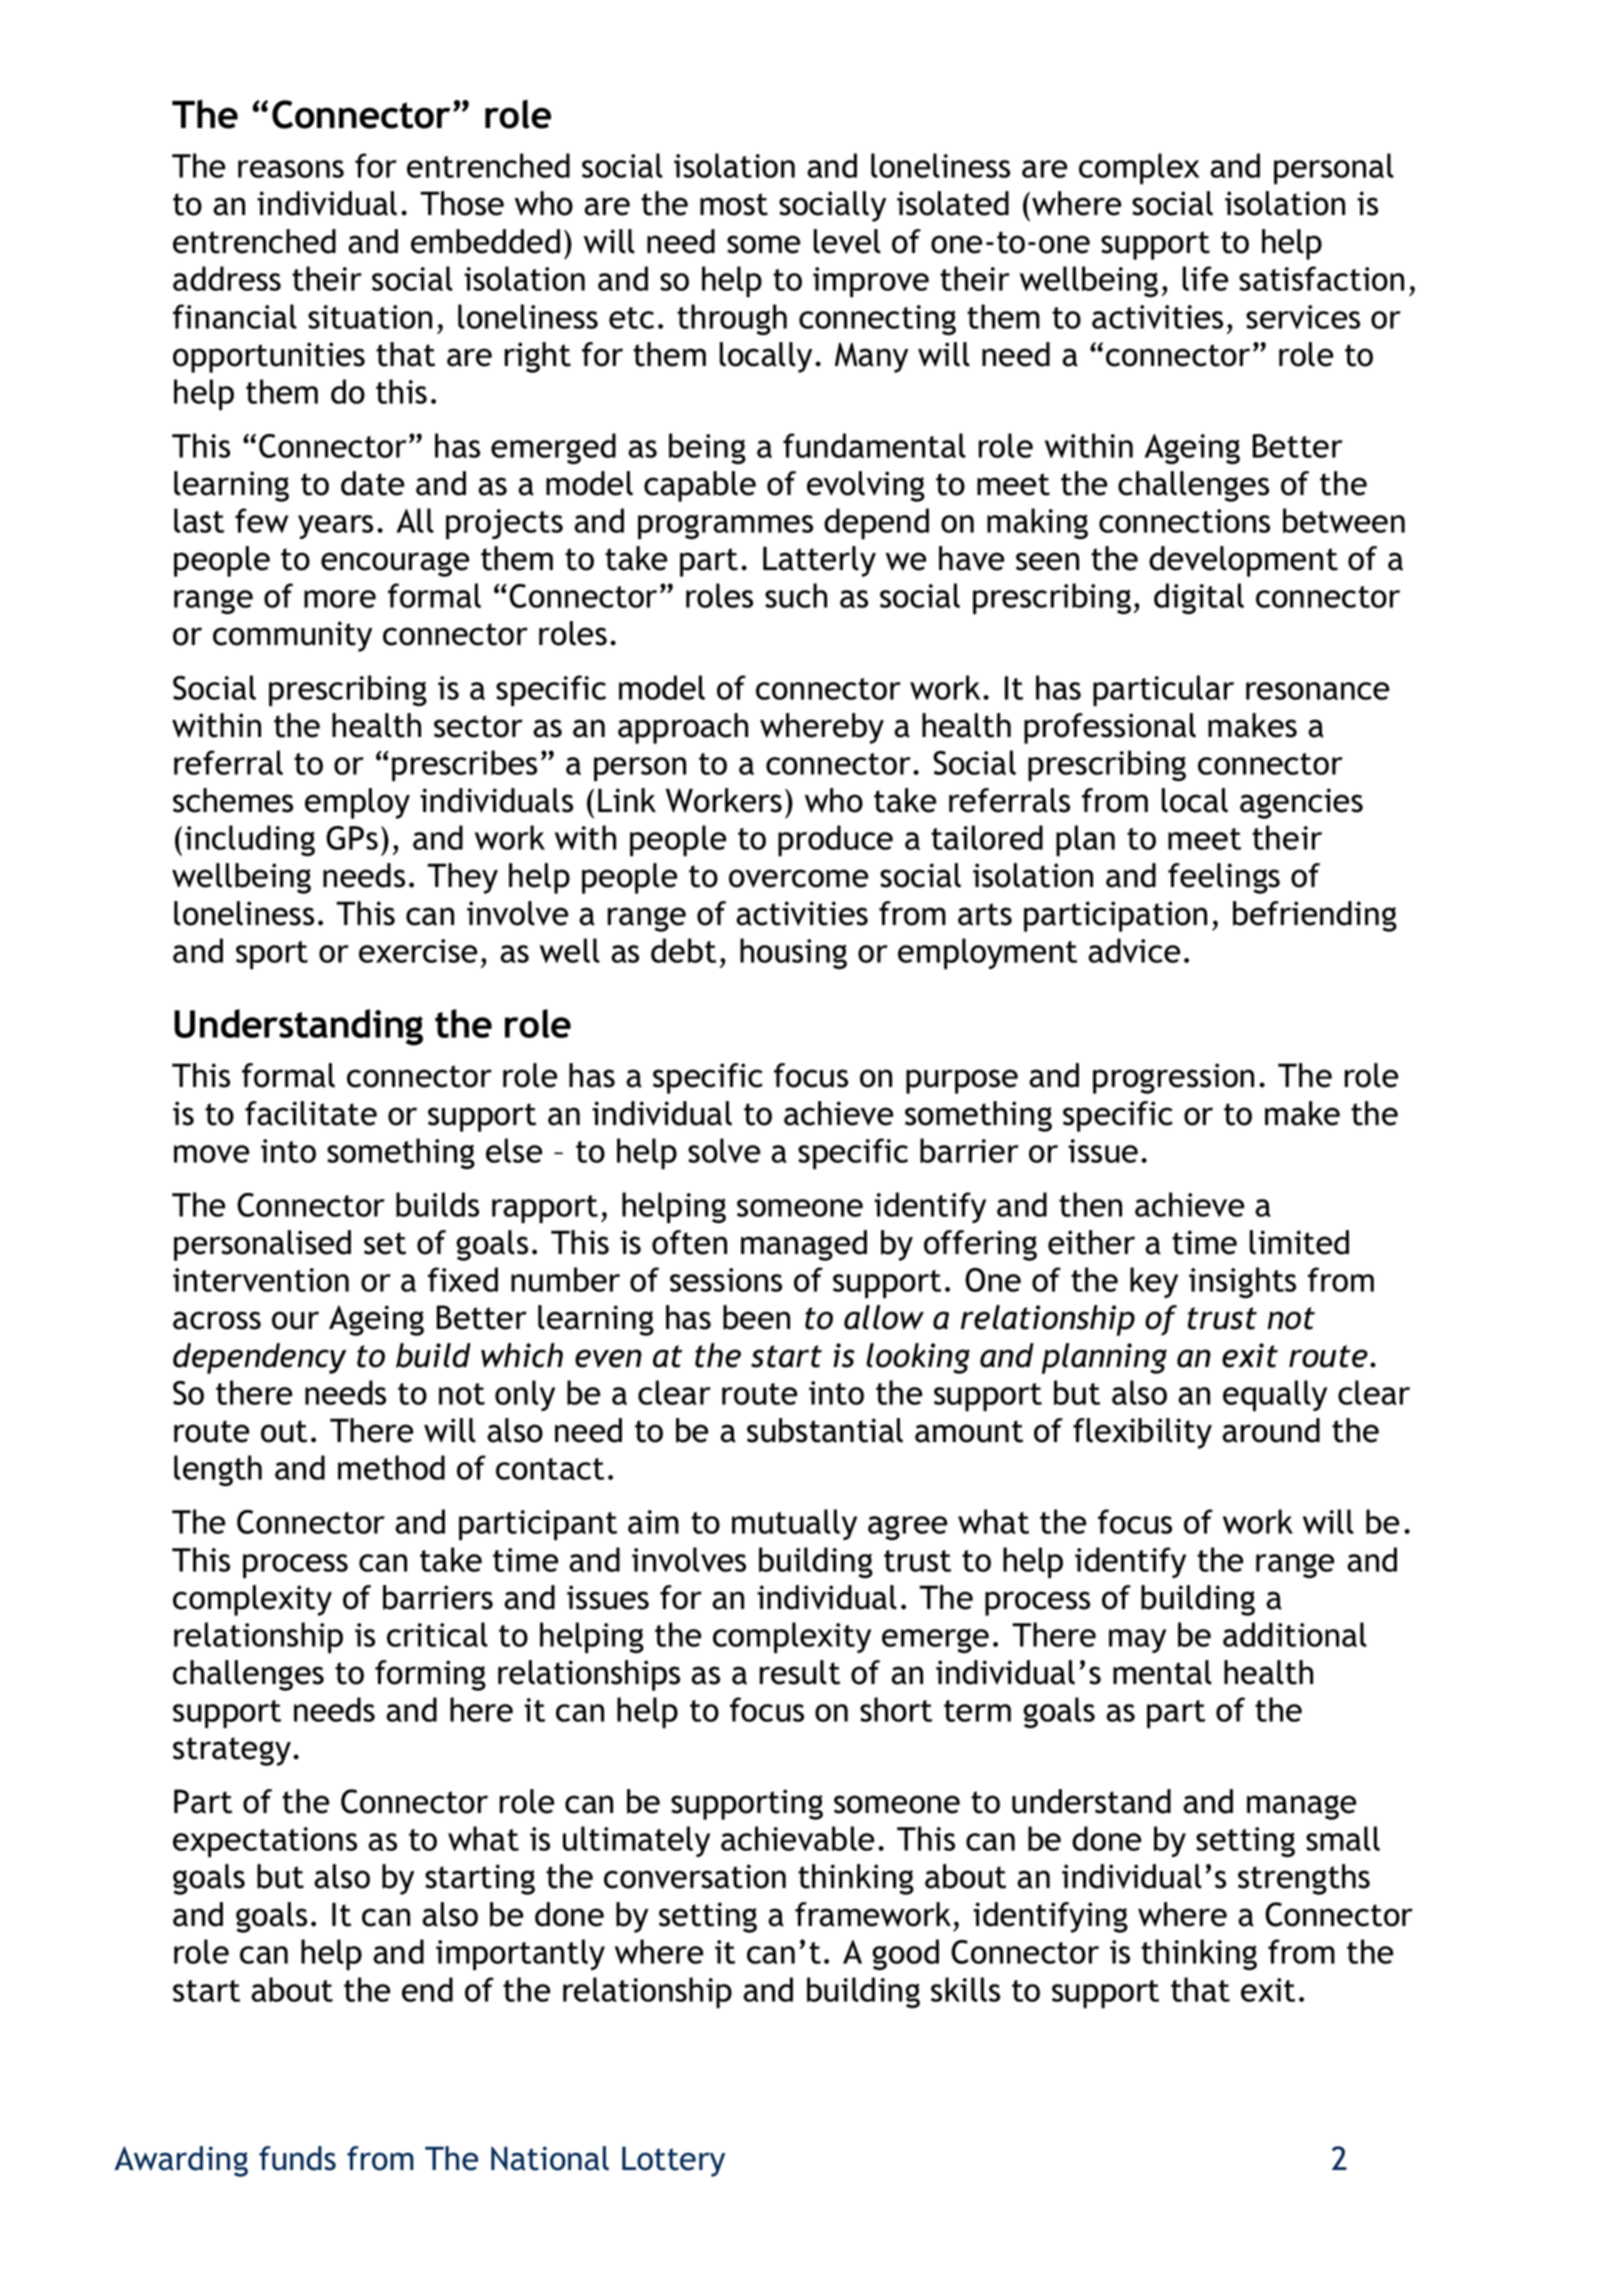  I want to click on Lottery, so click(673, 2162).
